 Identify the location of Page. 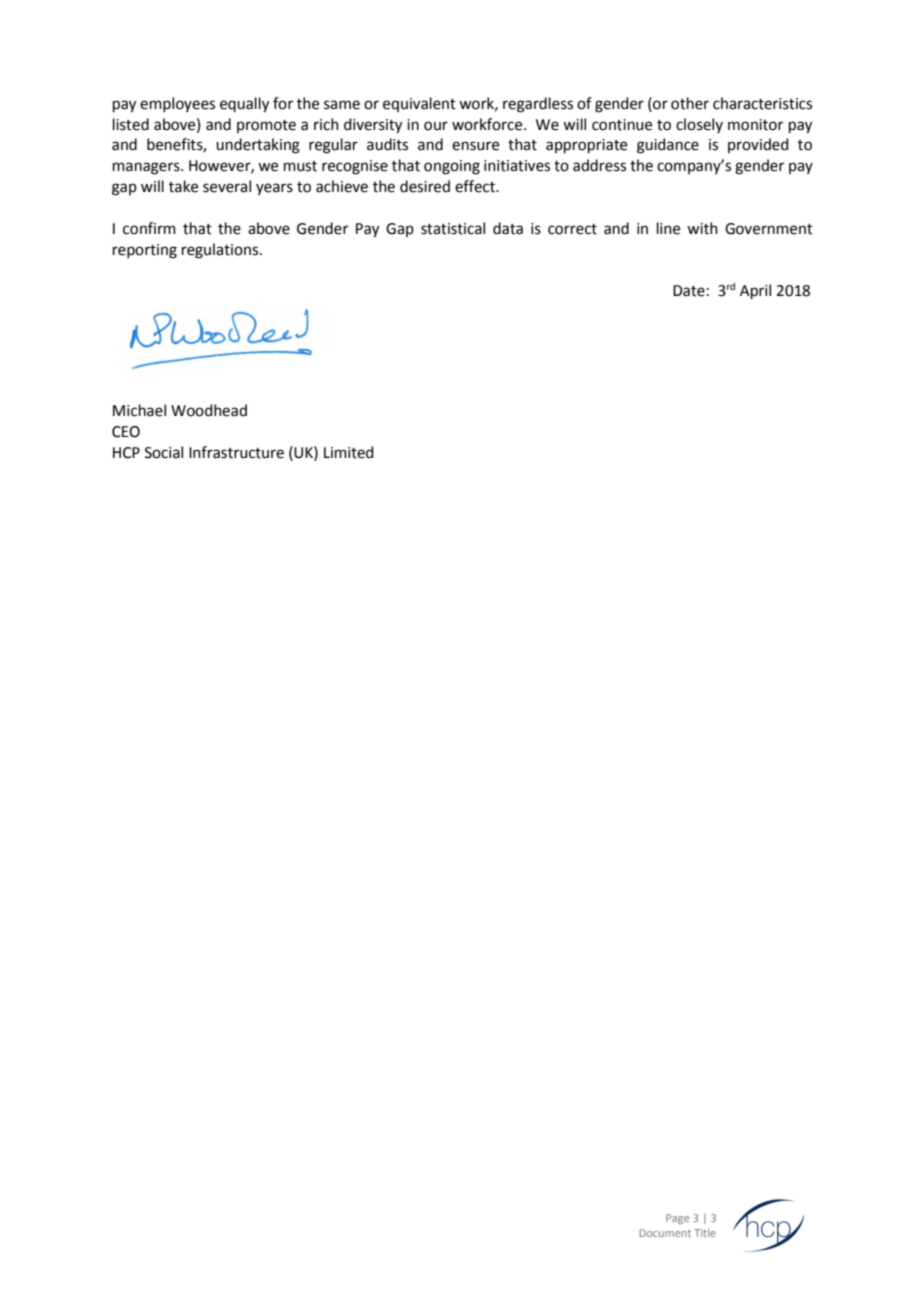
(677, 1219).
